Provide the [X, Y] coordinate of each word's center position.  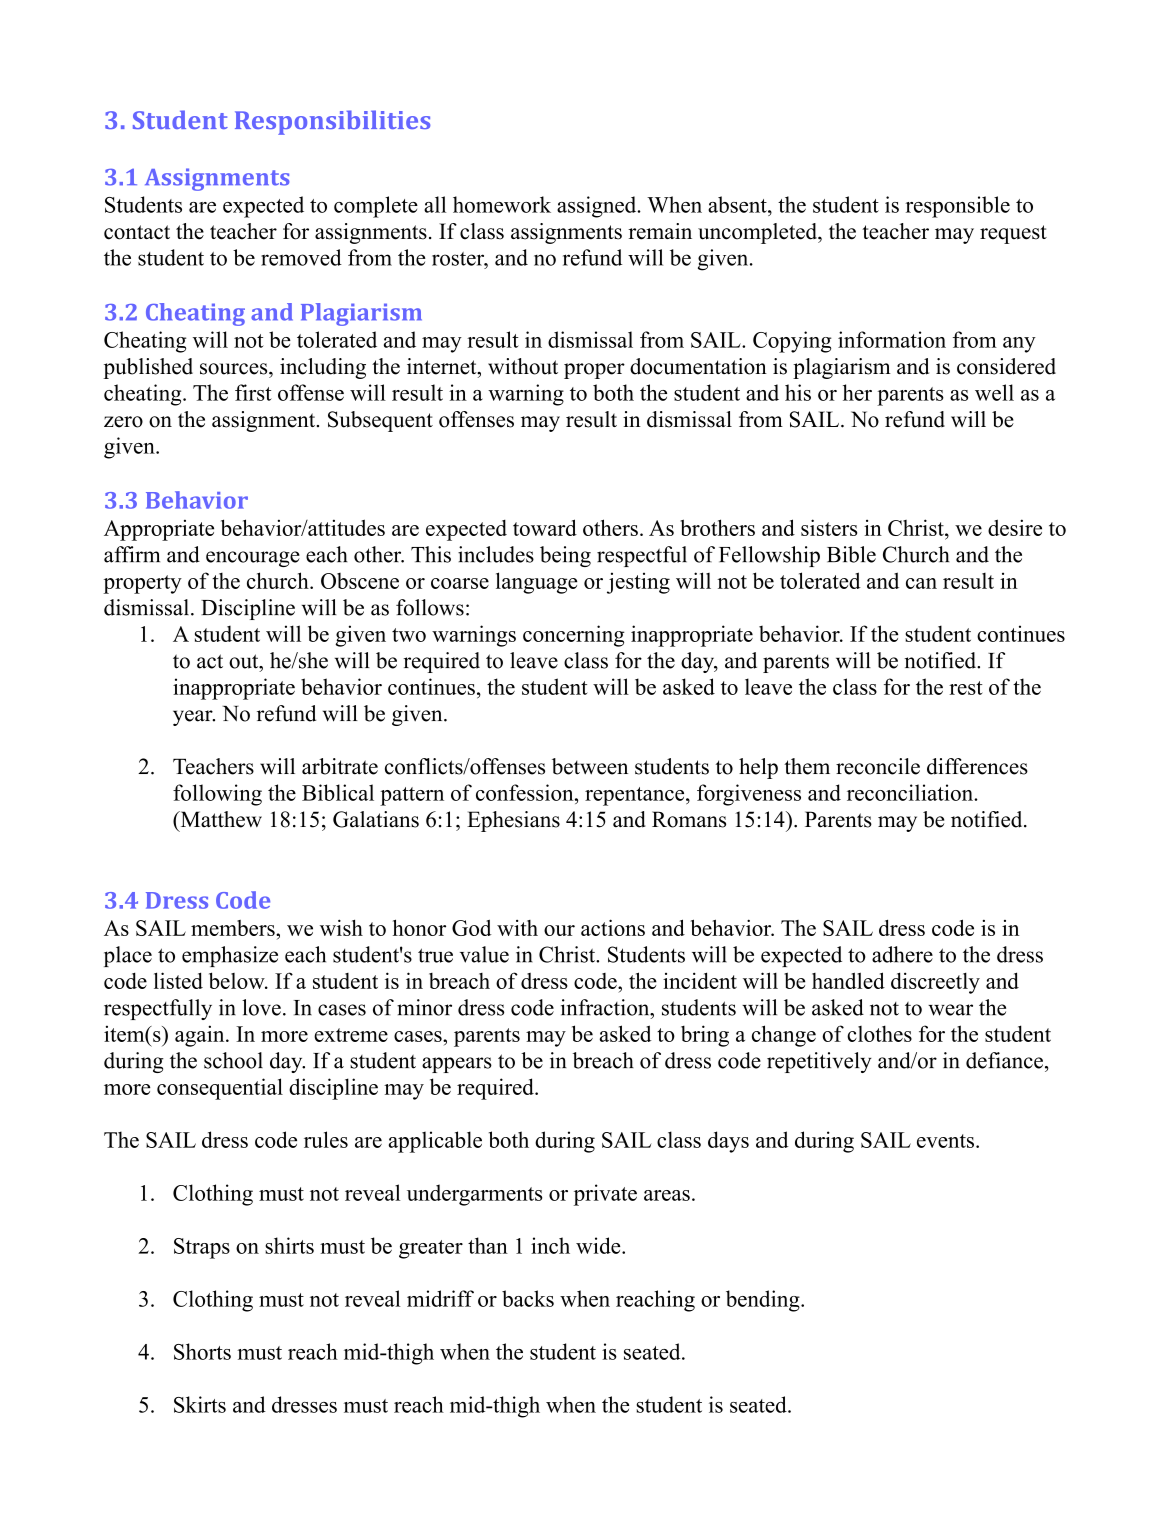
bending [764, 1301]
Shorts [202, 1351]
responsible [957, 207]
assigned [598, 207]
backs [528, 1298]
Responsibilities [332, 122]
